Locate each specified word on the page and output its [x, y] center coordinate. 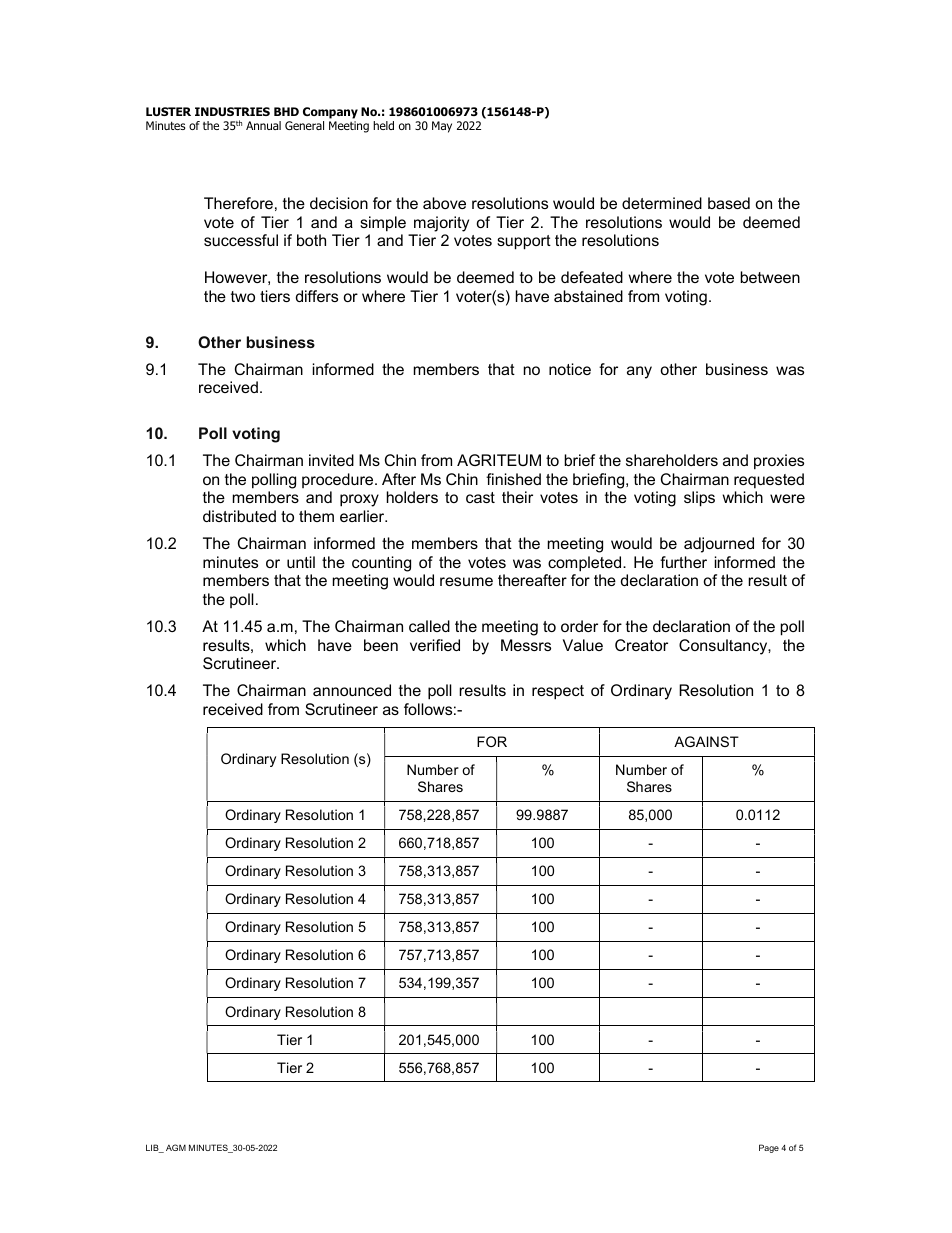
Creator [641, 645]
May [442, 127]
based [729, 203]
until [301, 562]
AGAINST [706, 741]
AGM [176, 1147]
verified [435, 645]
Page [769, 1148]
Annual [263, 125]
